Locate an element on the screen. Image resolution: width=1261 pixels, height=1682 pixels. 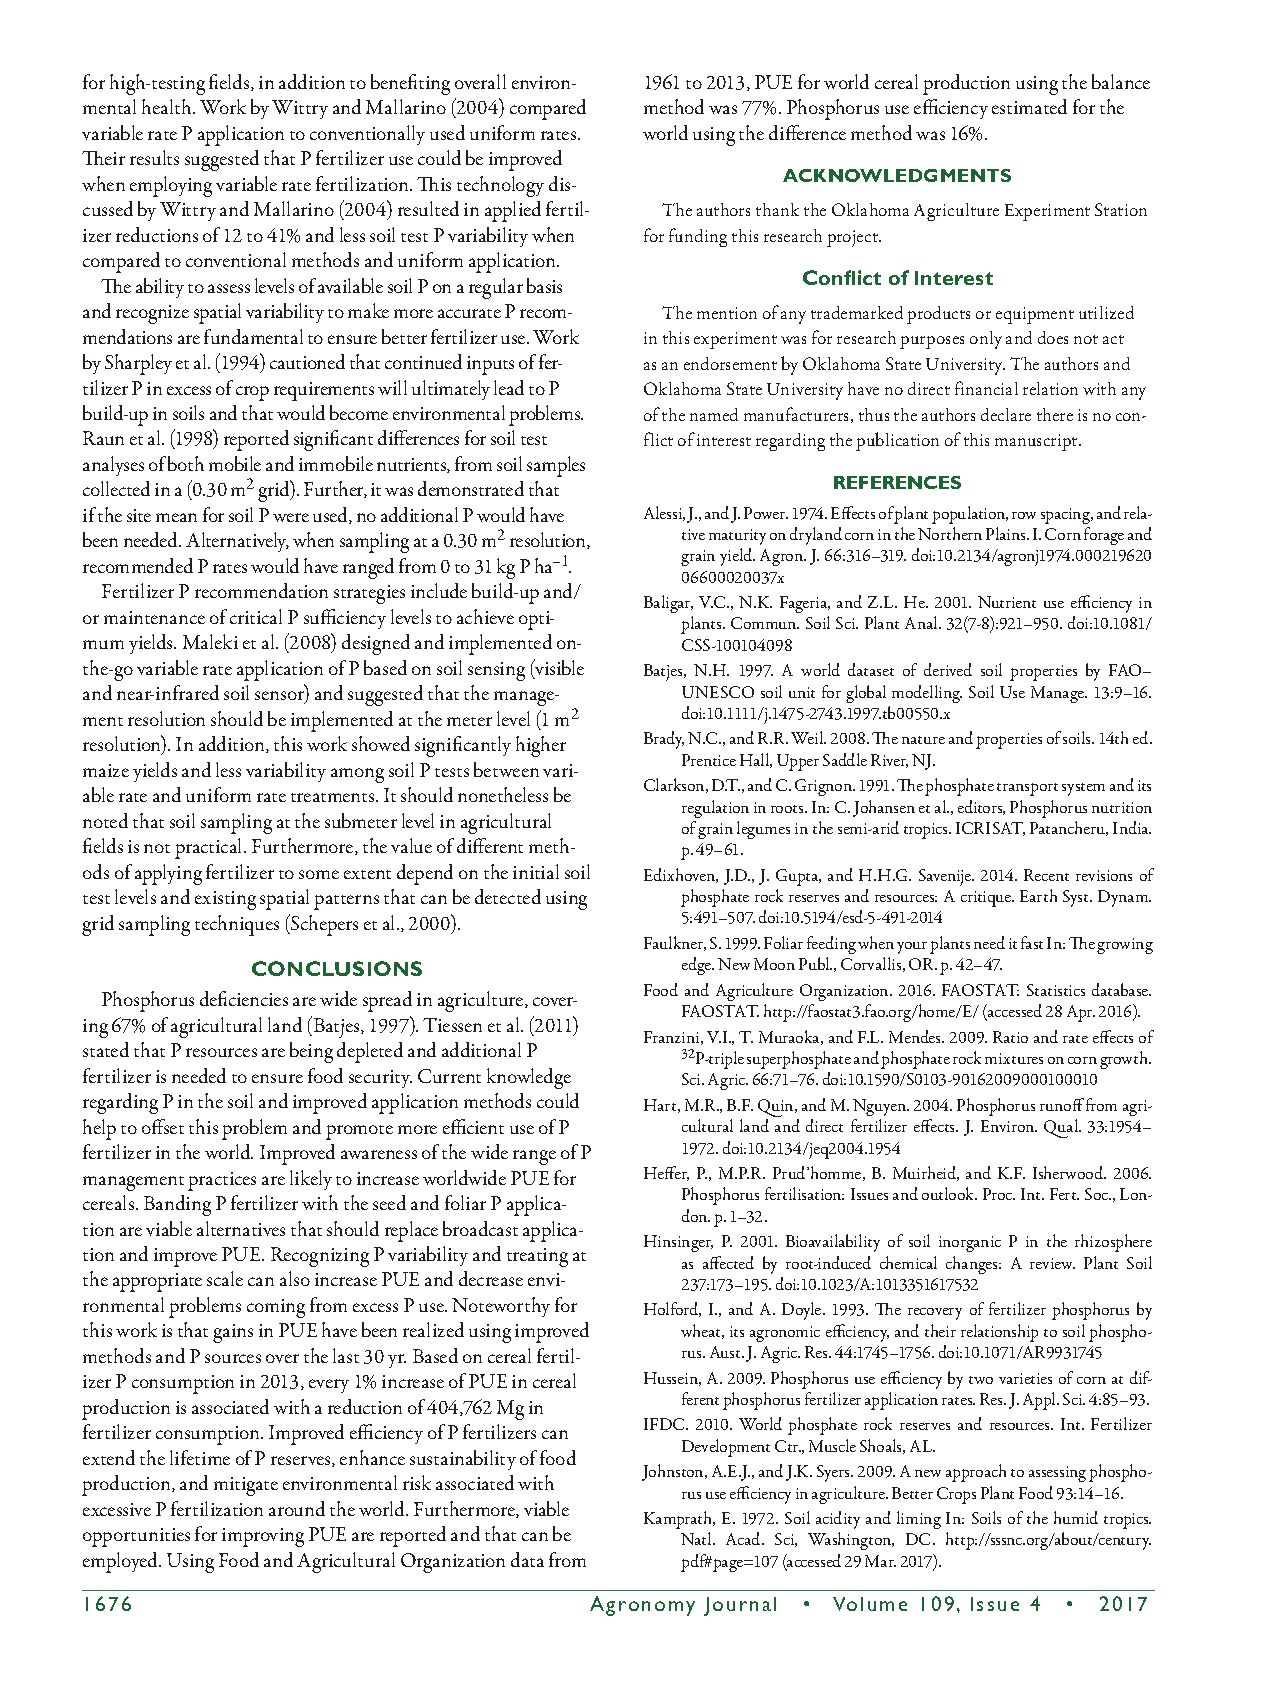
estimated is located at coordinates (1029, 106).
